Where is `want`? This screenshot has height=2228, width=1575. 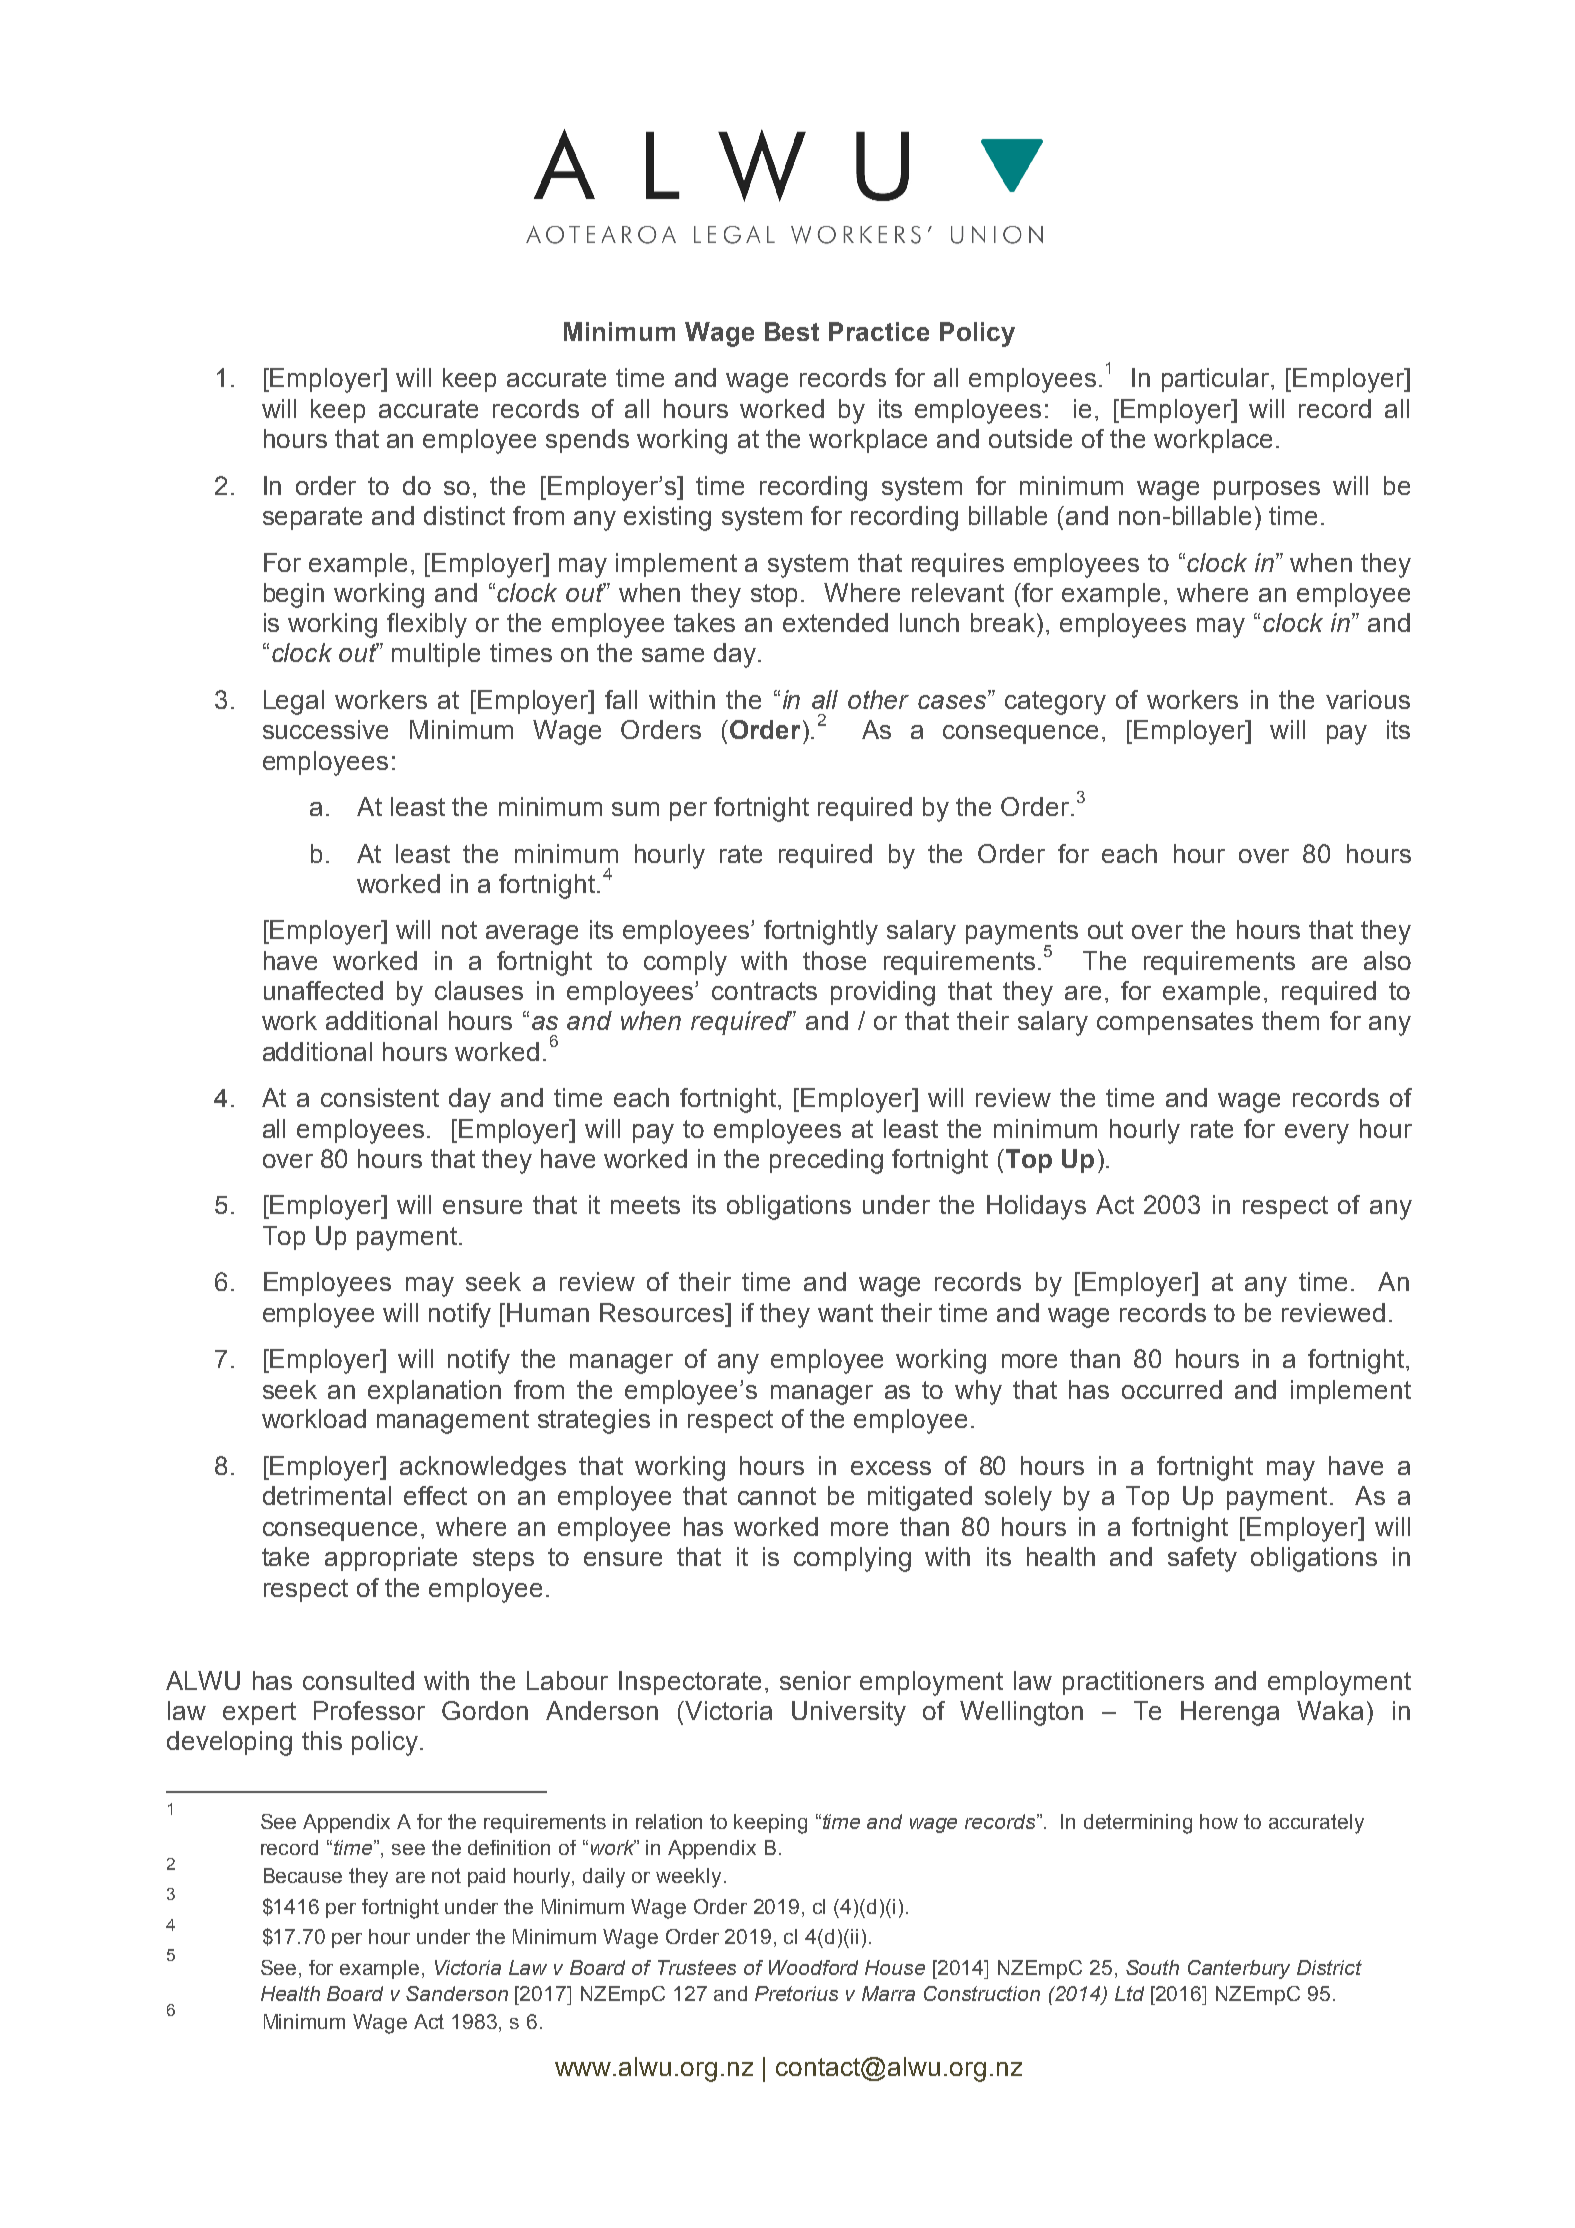 want is located at coordinates (845, 1313).
